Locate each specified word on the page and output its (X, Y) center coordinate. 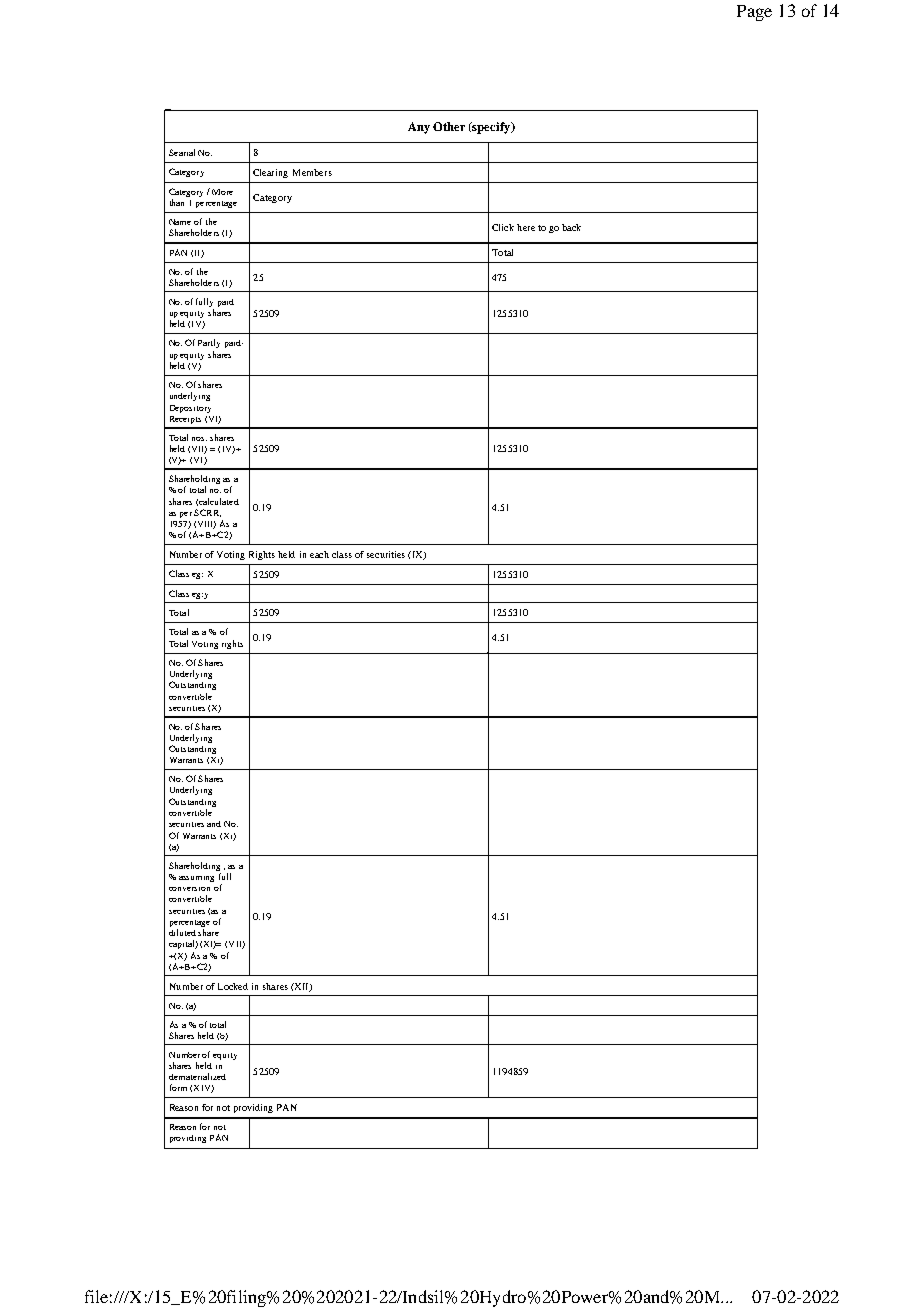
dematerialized (197, 1076)
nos (199, 439)
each (319, 554)
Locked (233, 986)
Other (449, 126)
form (178, 1087)
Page (754, 13)
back (571, 227)
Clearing (270, 173)
